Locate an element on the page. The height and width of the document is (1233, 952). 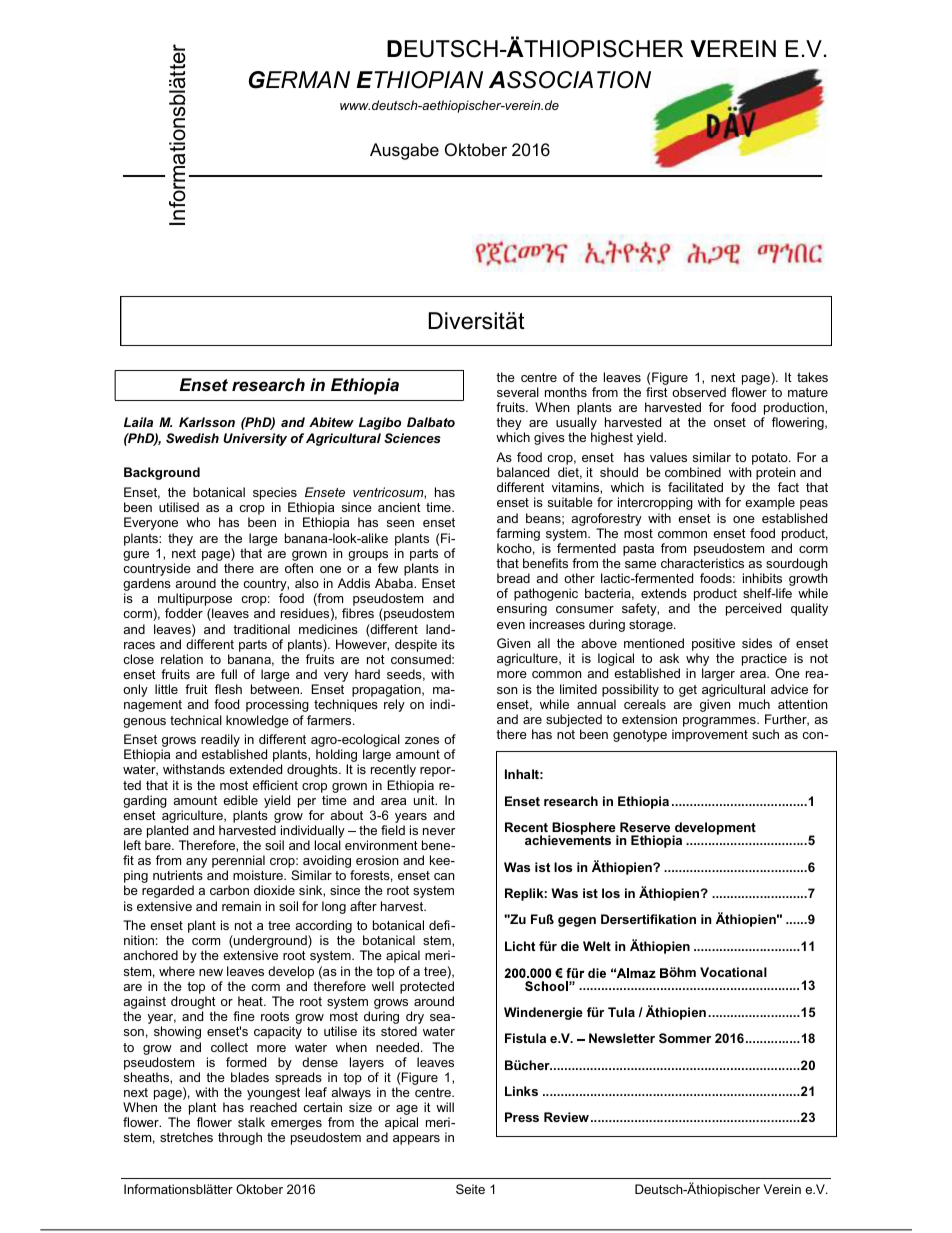
readily is located at coordinates (220, 742).
